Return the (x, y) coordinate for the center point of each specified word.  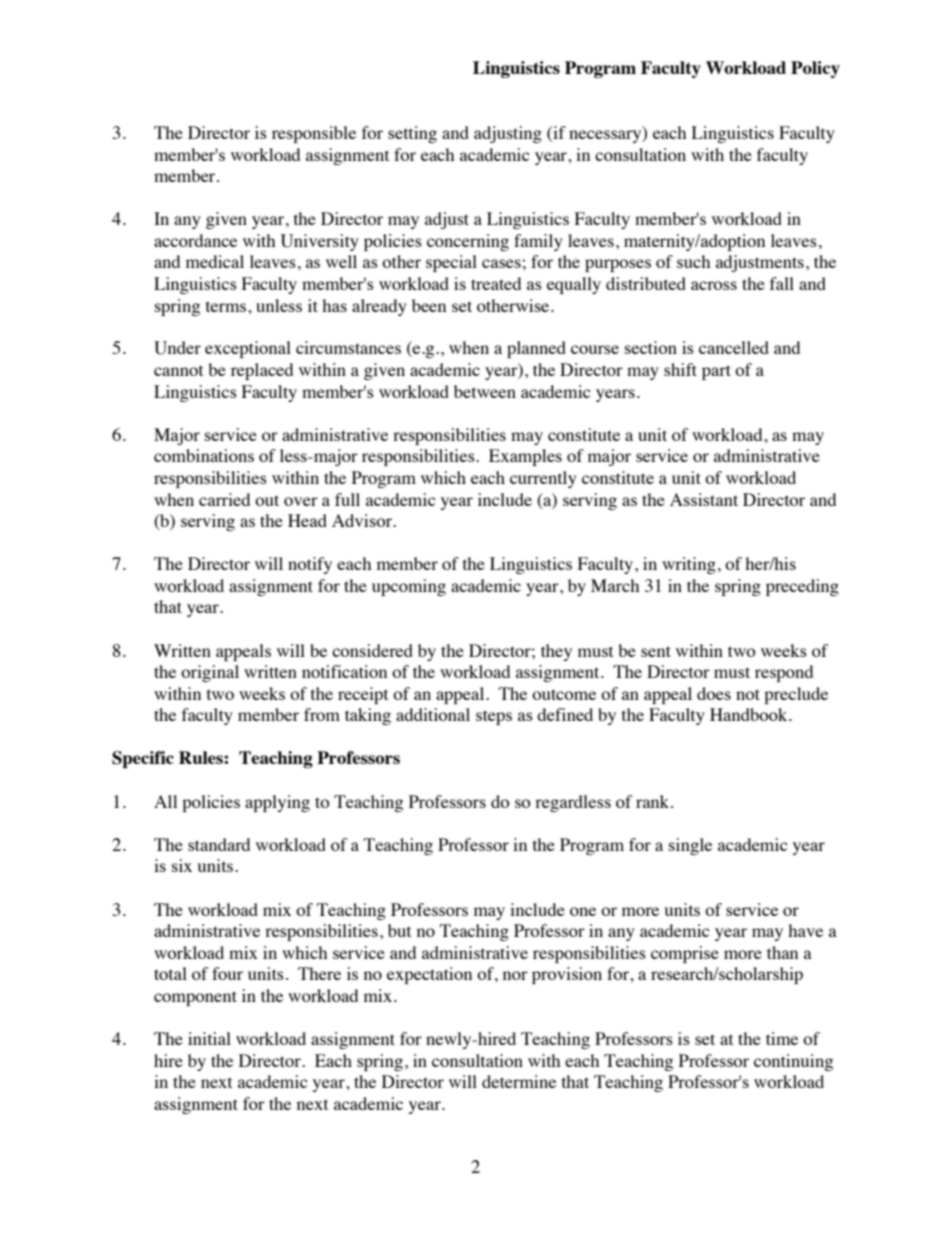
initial (209, 1038)
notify (310, 565)
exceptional (248, 349)
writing (689, 565)
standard (219, 844)
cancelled (734, 347)
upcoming (409, 587)
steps (494, 717)
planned (536, 349)
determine (519, 1081)
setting (412, 134)
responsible (314, 134)
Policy (815, 69)
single (690, 846)
